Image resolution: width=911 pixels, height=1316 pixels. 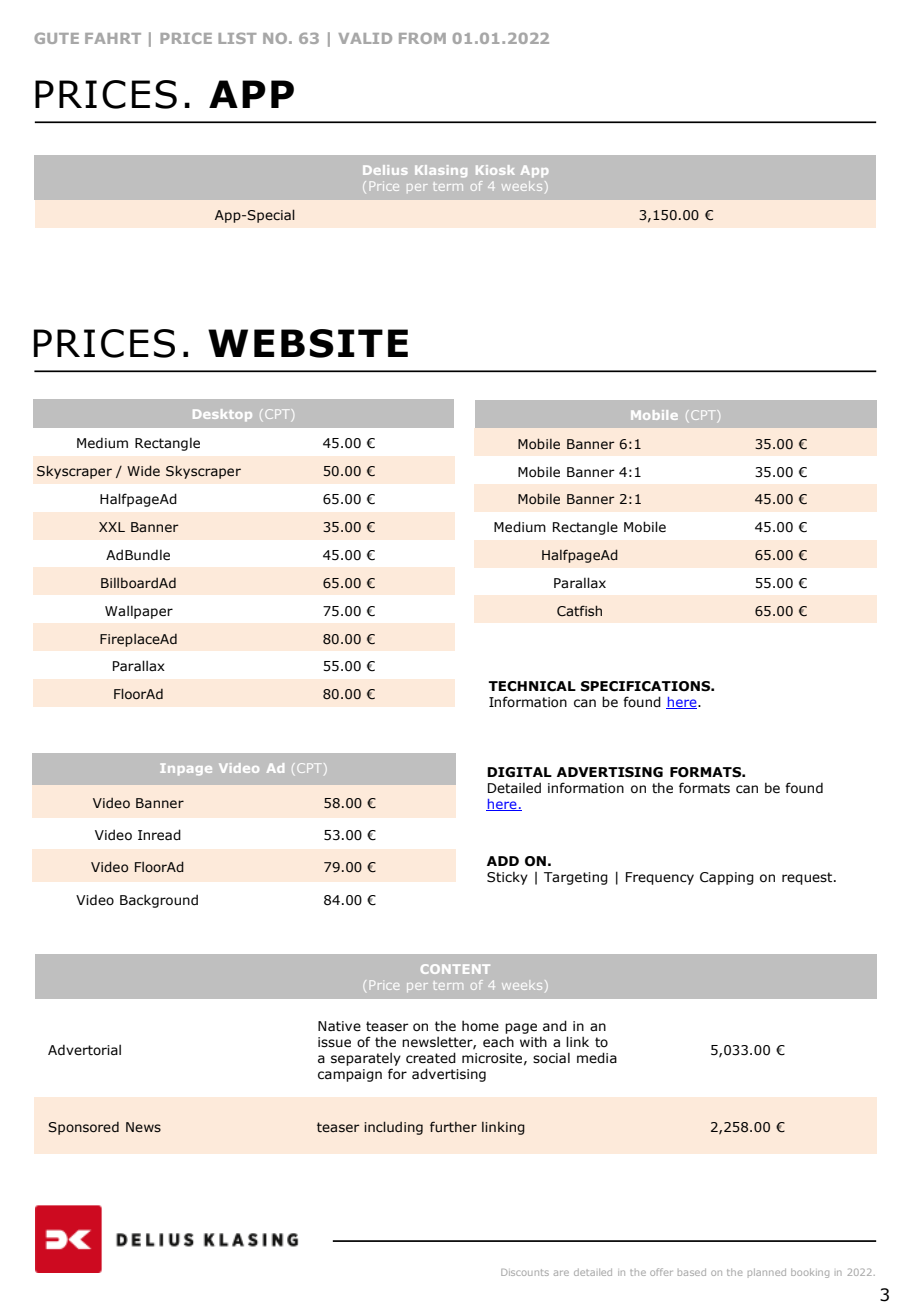 I want to click on FROM, so click(x=422, y=38).
